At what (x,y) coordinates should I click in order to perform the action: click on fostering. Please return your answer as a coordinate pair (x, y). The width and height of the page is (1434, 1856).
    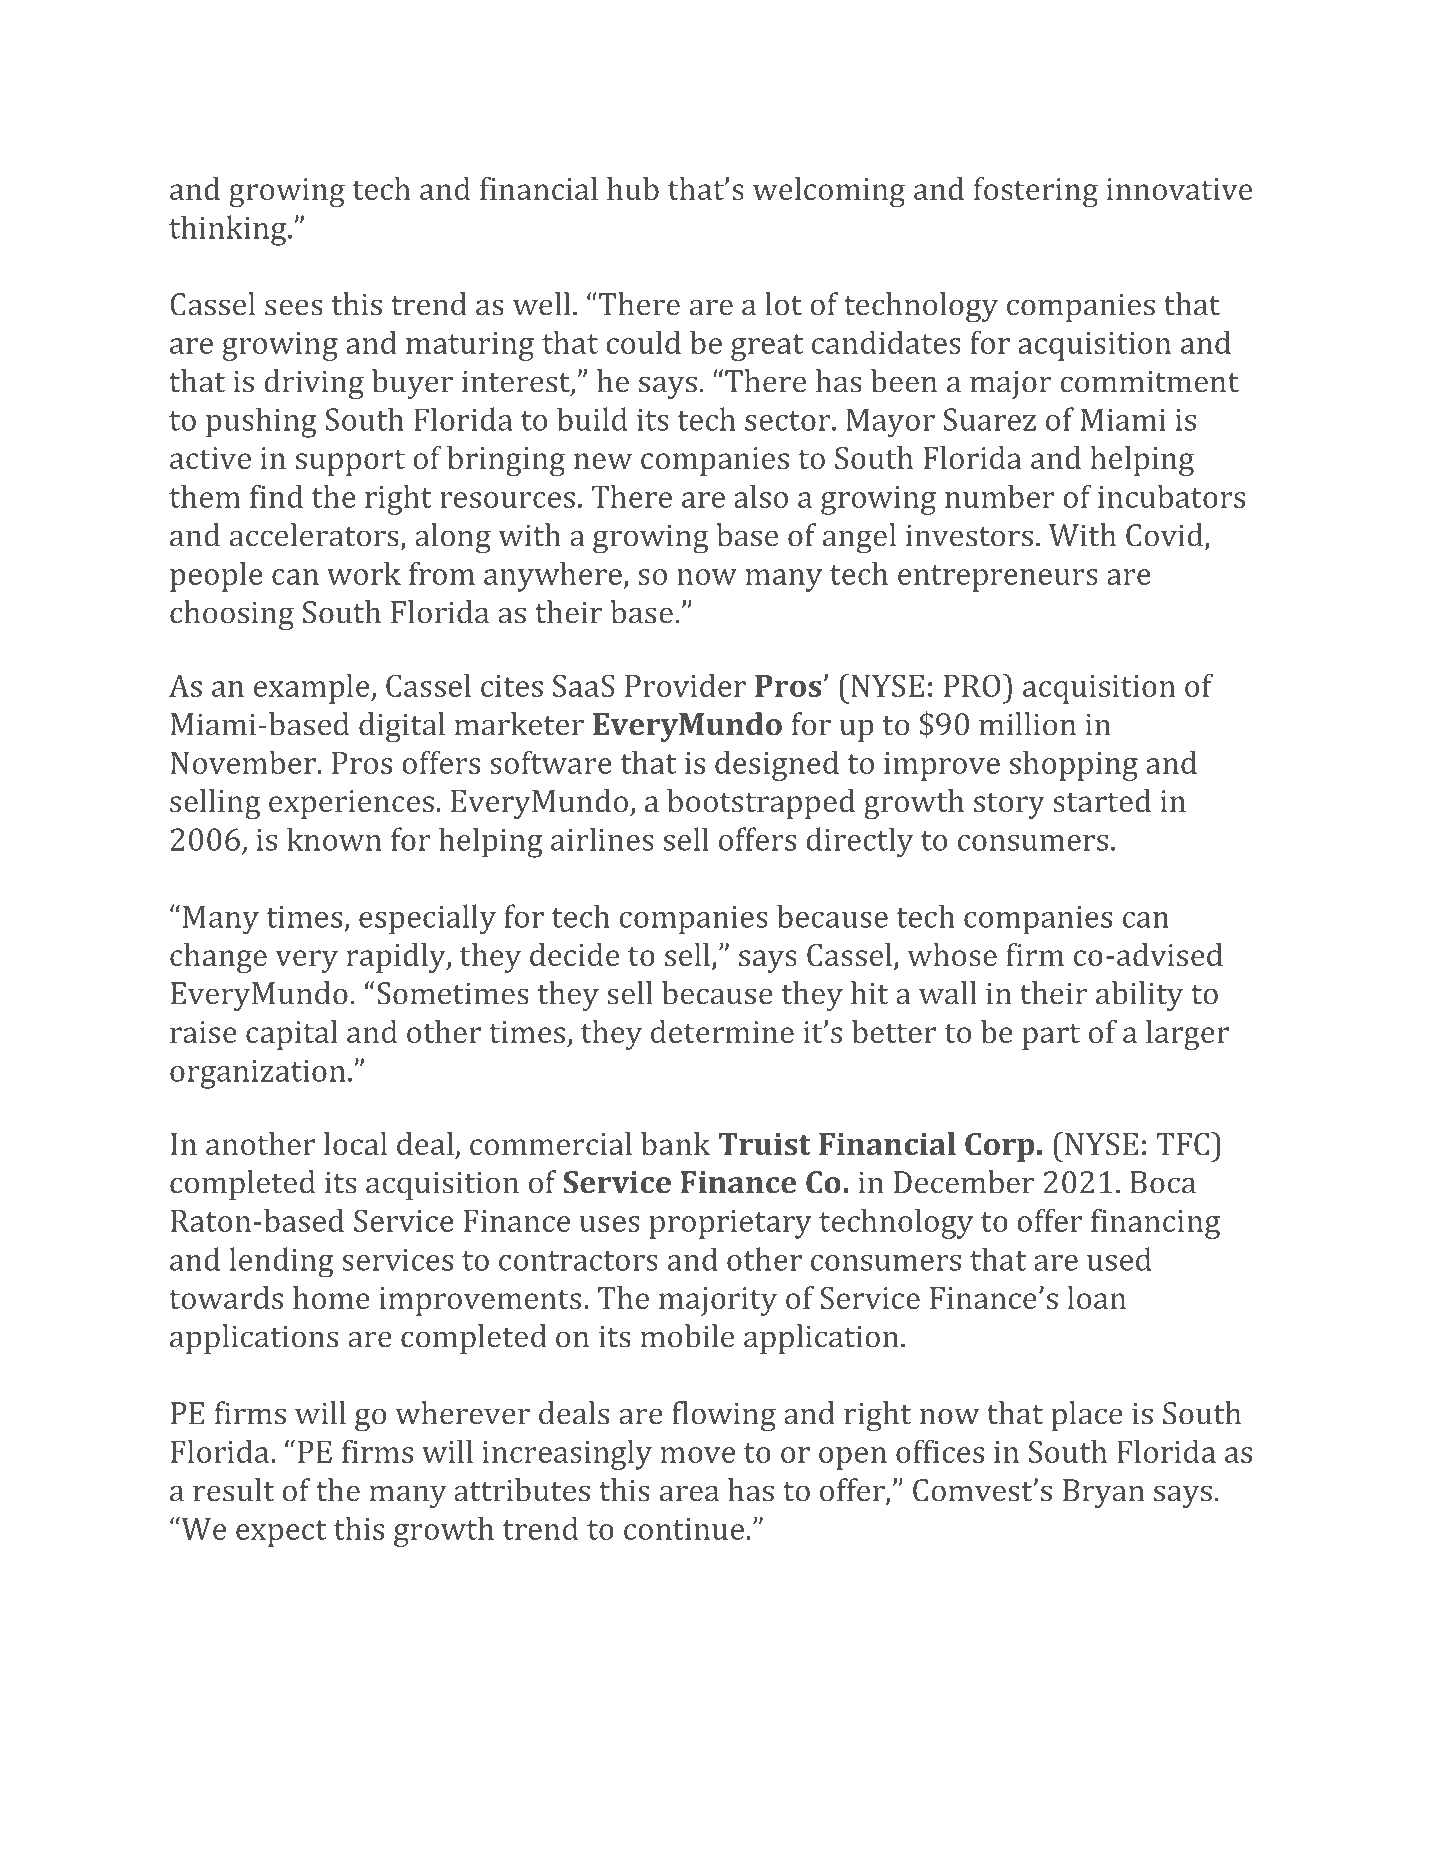
    Looking at the image, I should click on (1036, 192).
